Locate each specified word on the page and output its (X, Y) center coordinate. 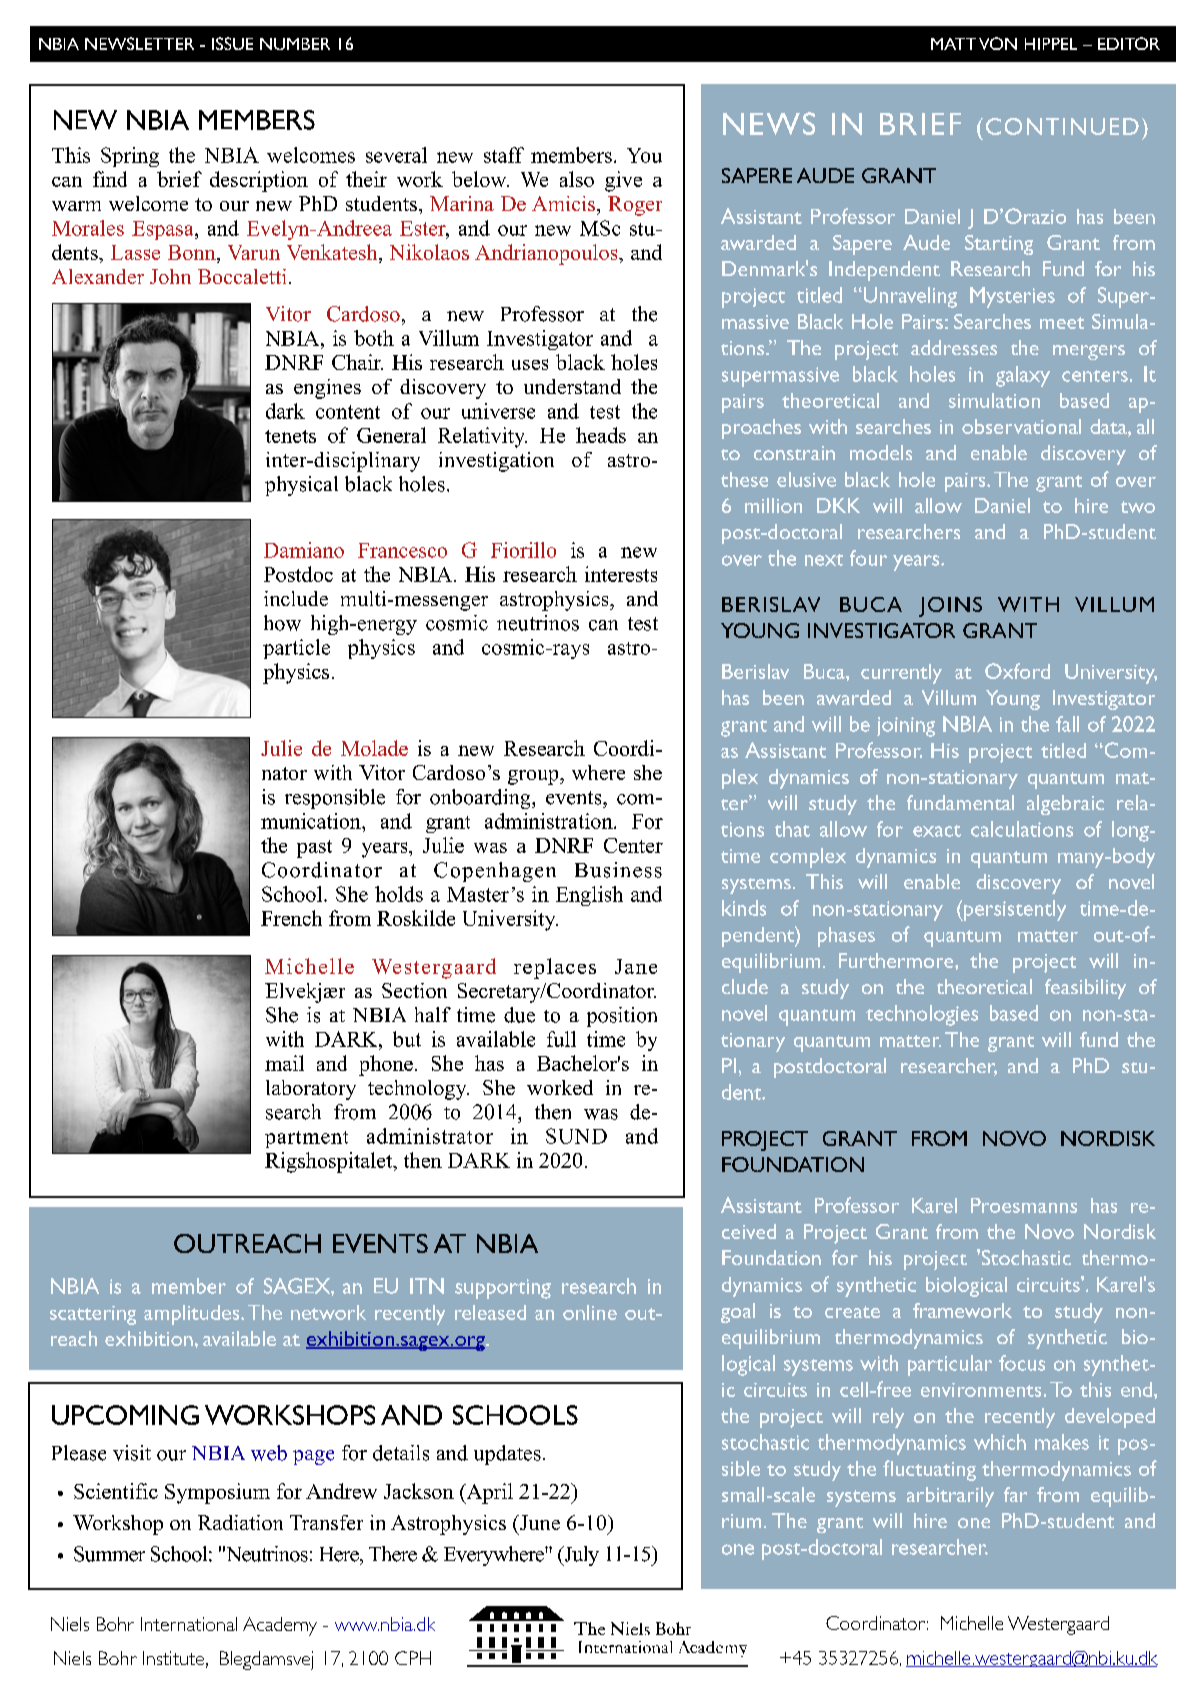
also (577, 179)
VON (998, 43)
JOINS (950, 607)
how (282, 623)
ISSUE (232, 43)
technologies (922, 1015)
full (561, 1039)
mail (284, 1063)
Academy (280, 1626)
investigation (496, 462)
